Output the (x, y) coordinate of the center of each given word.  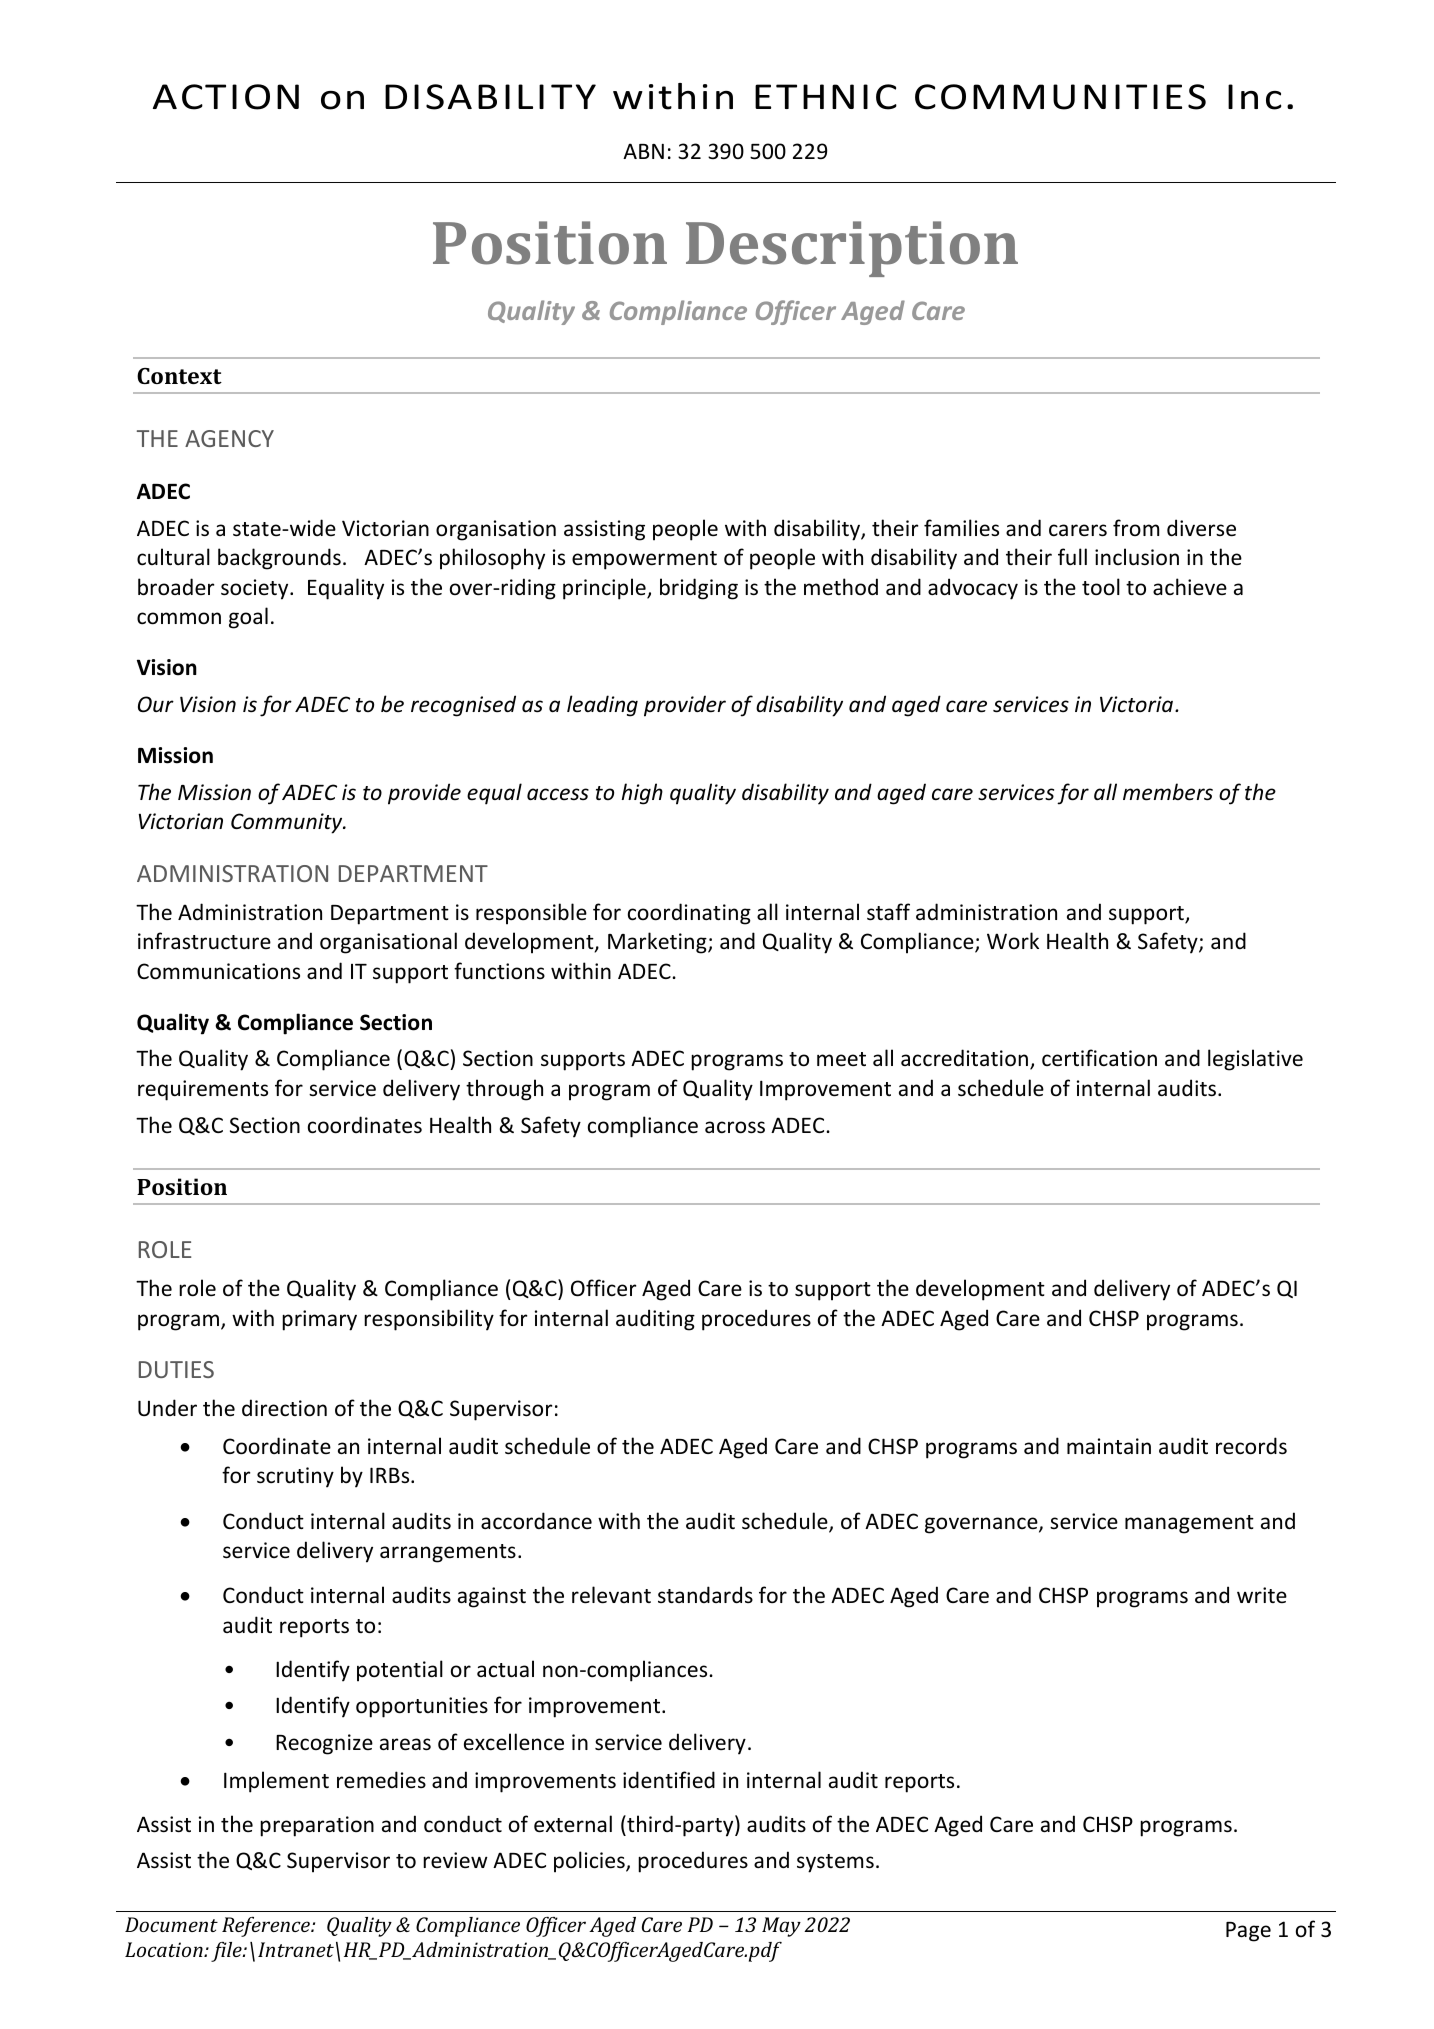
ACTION (226, 97)
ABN (643, 151)
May (781, 1927)
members (1168, 792)
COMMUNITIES (1060, 97)
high (642, 794)
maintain (1109, 1446)
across (735, 1127)
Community (288, 823)
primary (319, 1320)
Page (1248, 1932)
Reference (267, 1927)
